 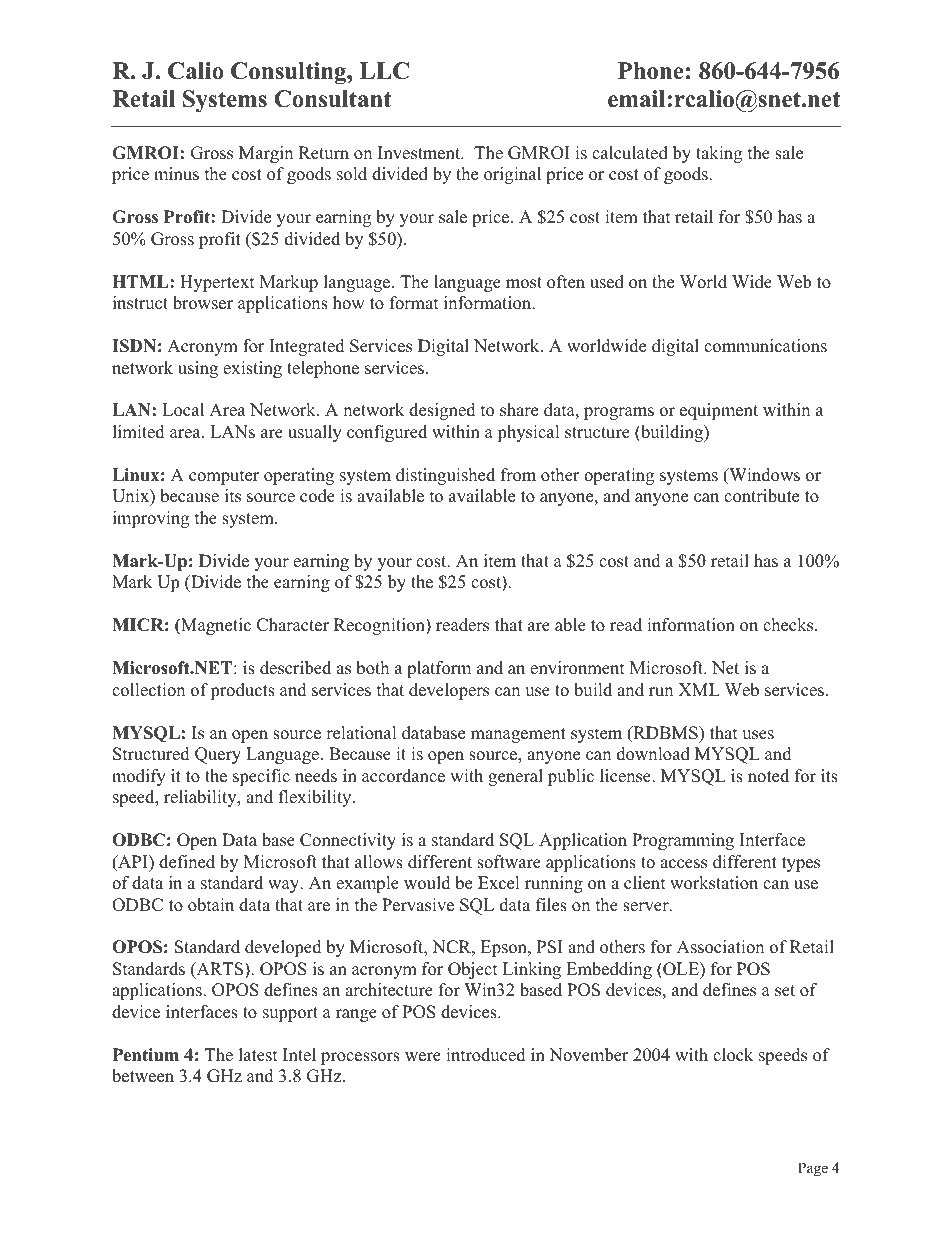 I want to click on checks, so click(x=789, y=625).
